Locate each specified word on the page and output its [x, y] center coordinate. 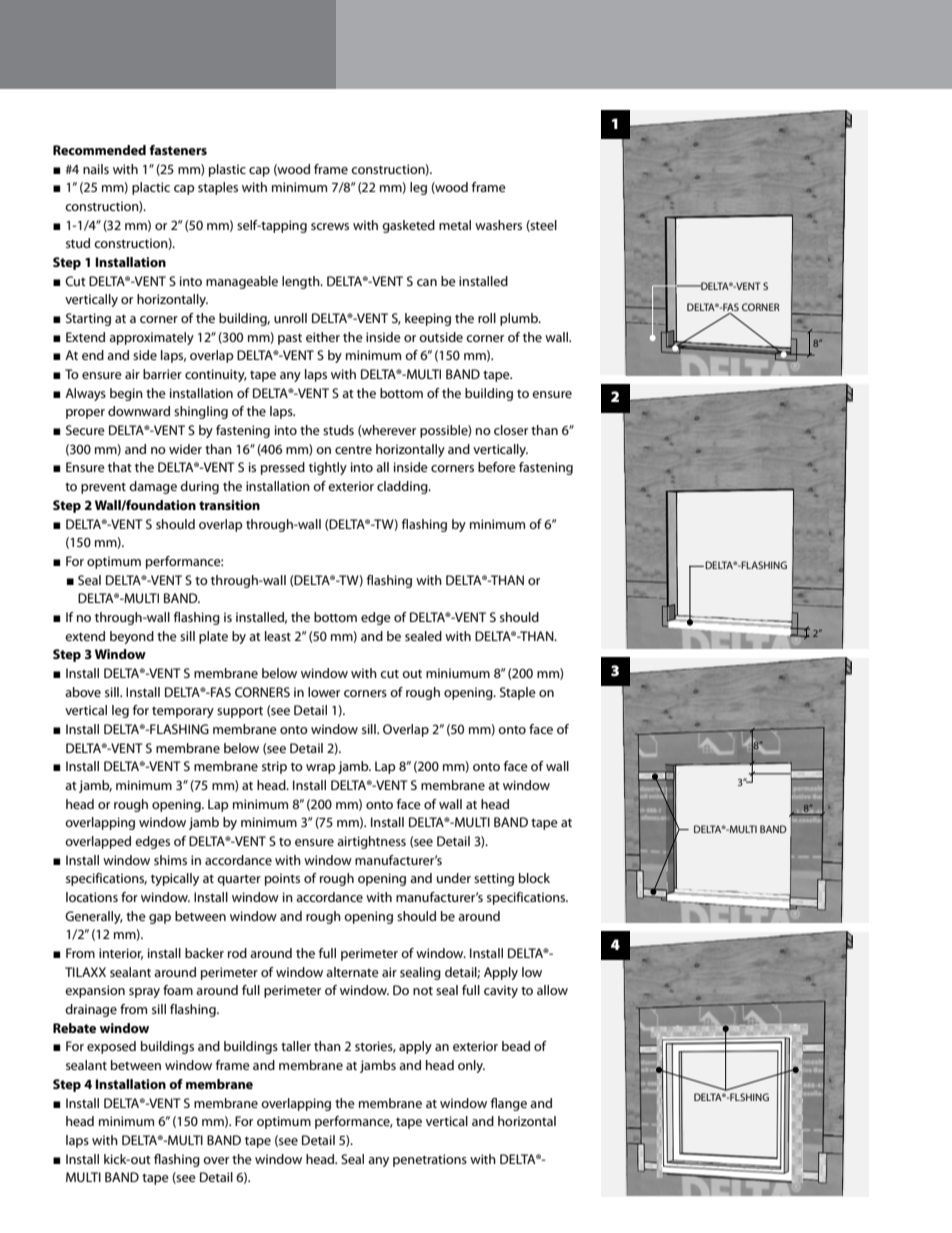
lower [324, 692]
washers [498, 225]
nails [96, 169]
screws [330, 226]
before [497, 467]
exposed [111, 1047]
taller [296, 1046]
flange [508, 1104]
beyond [132, 637]
